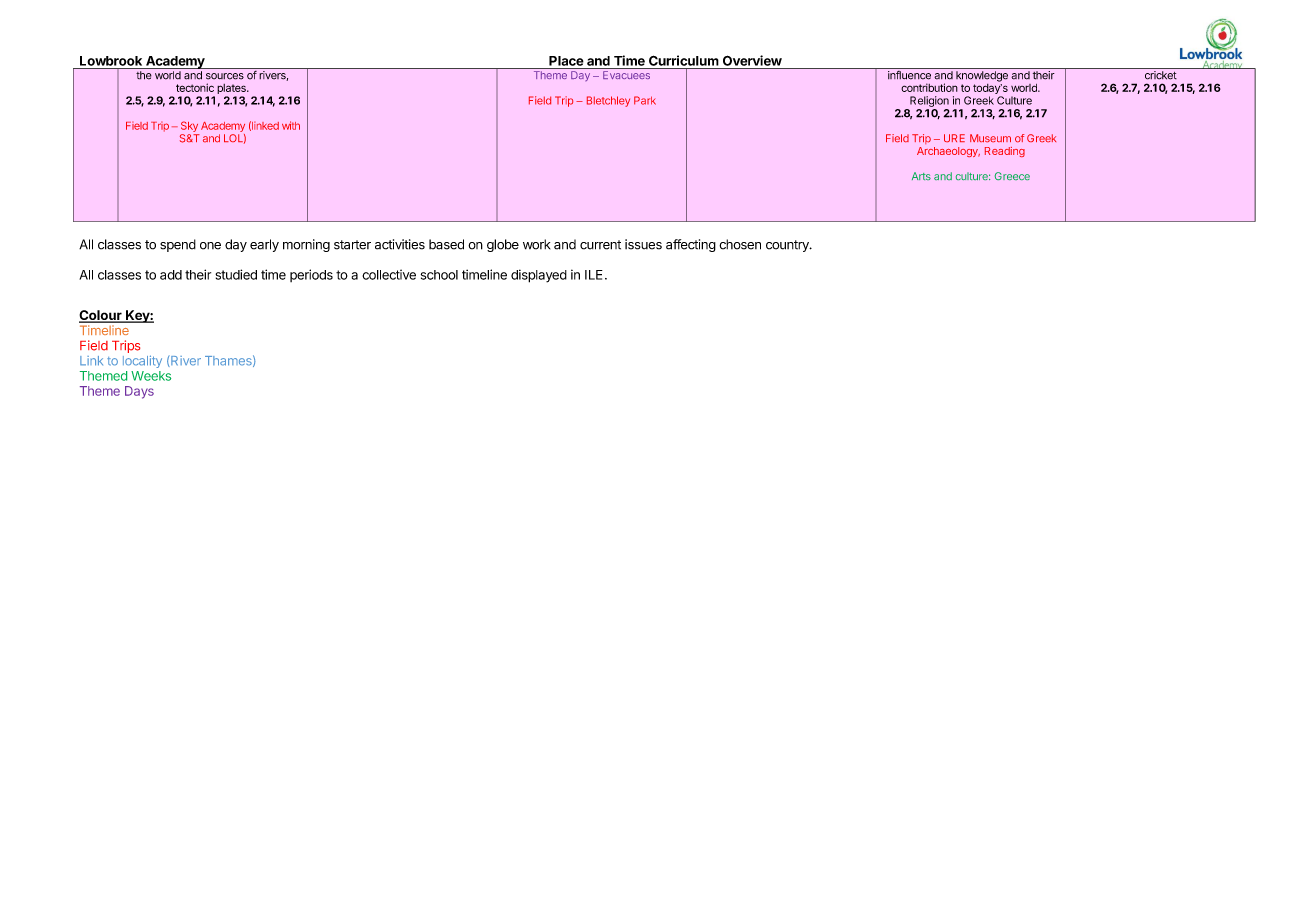 This screenshot has width=1308, height=924. Describe the element at coordinates (225, 76) in the screenshot. I see `sources` at that location.
